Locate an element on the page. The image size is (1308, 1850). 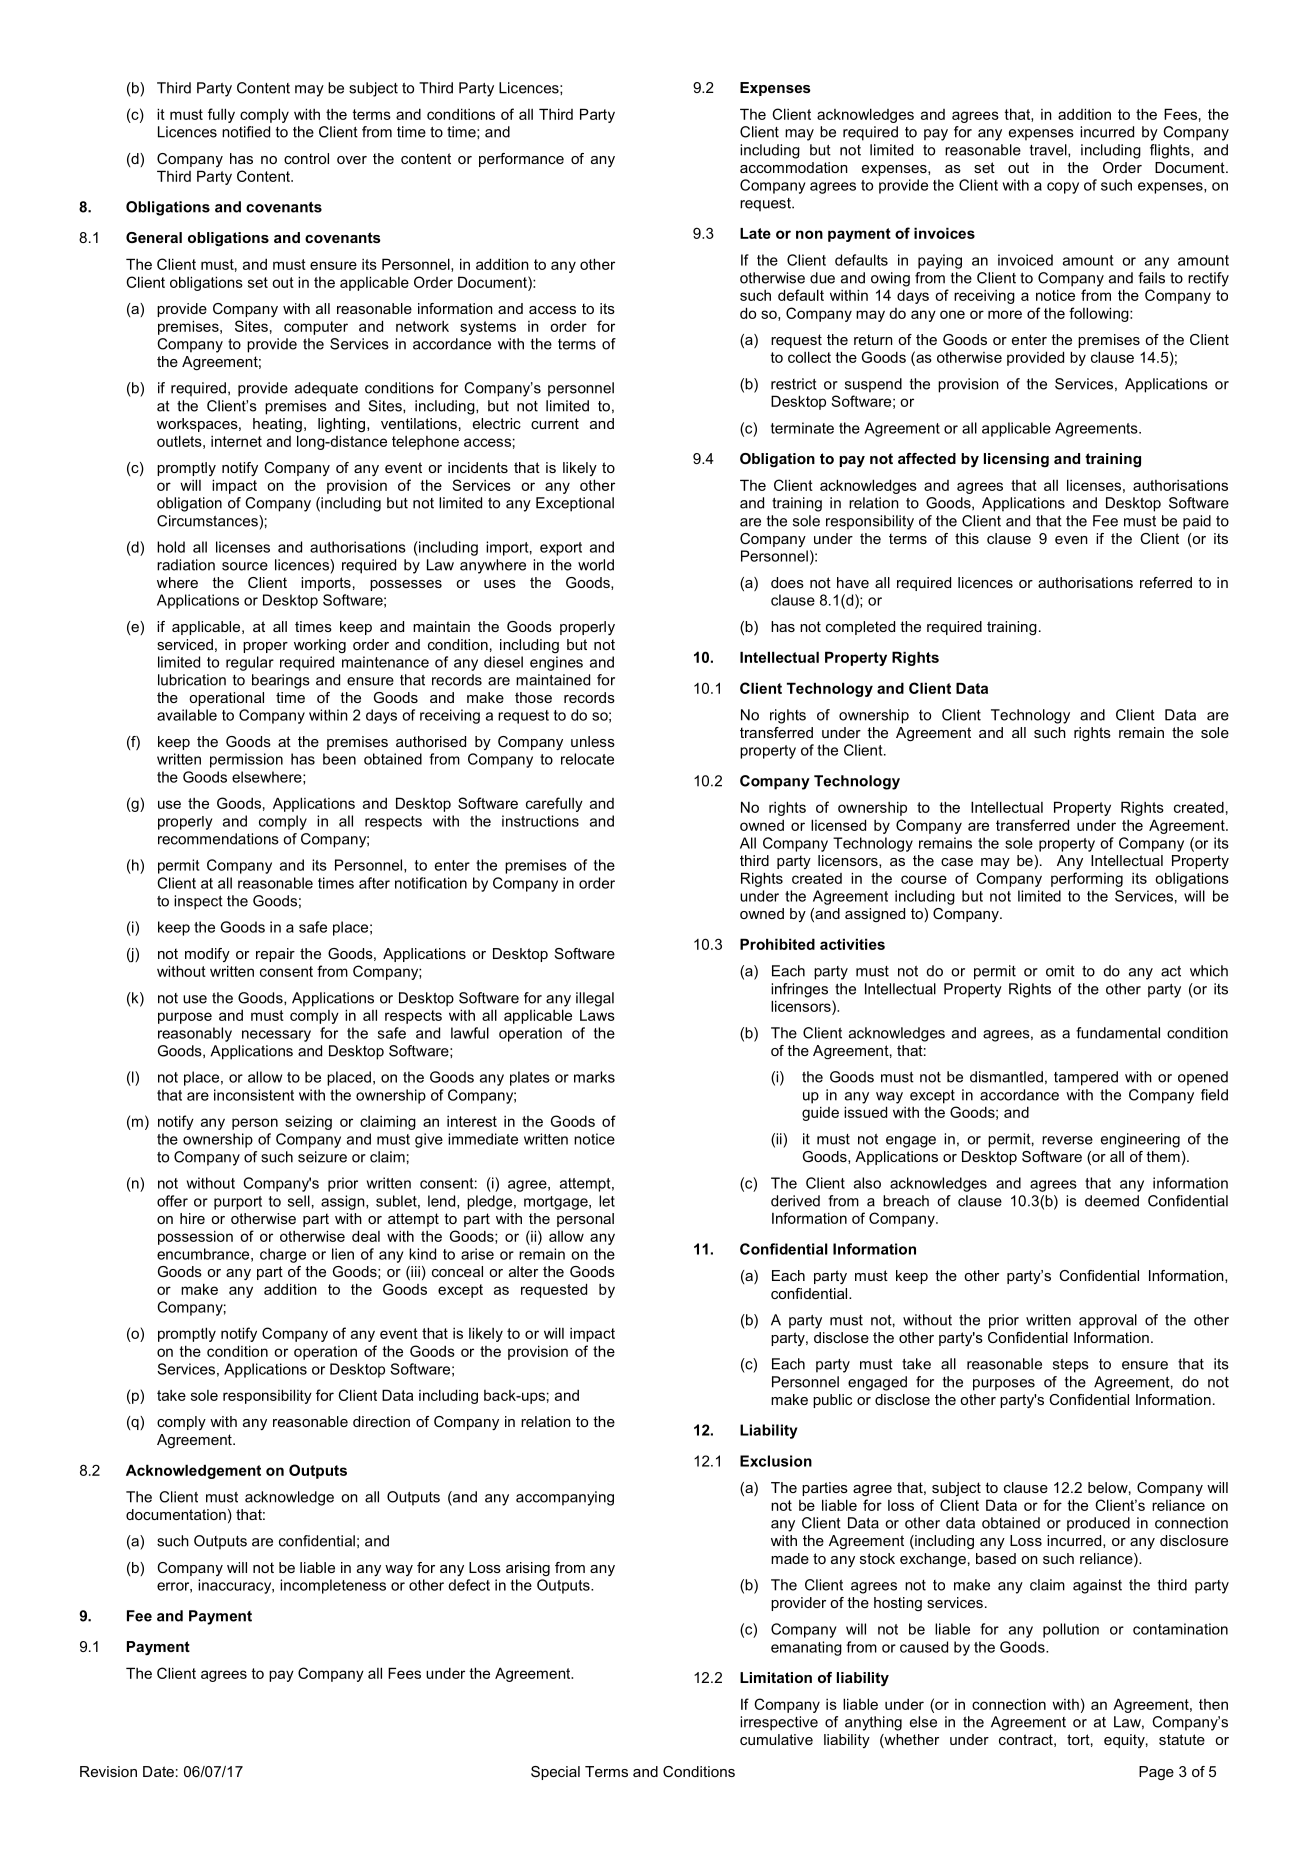
notified is located at coordinates (246, 132).
